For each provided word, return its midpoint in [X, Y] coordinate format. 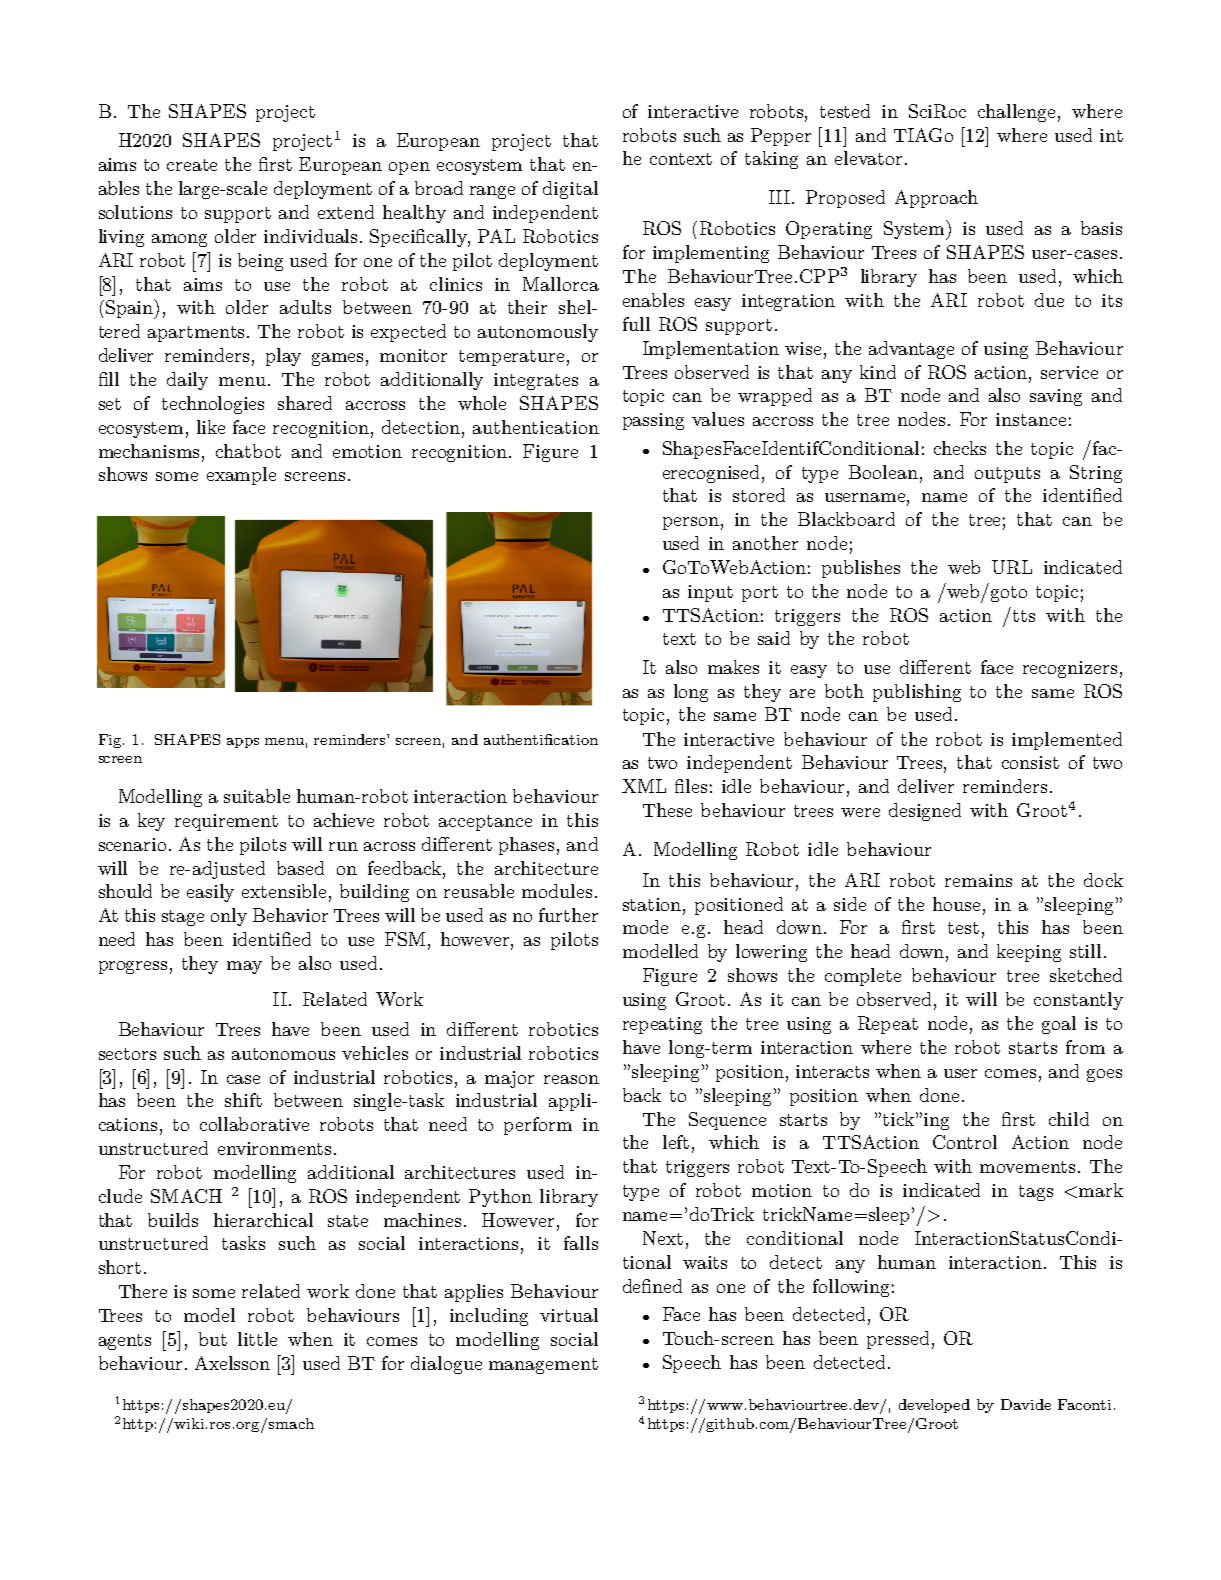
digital [570, 190]
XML [644, 786]
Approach [936, 199]
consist [1030, 762]
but [213, 1339]
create [192, 165]
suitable [257, 796]
